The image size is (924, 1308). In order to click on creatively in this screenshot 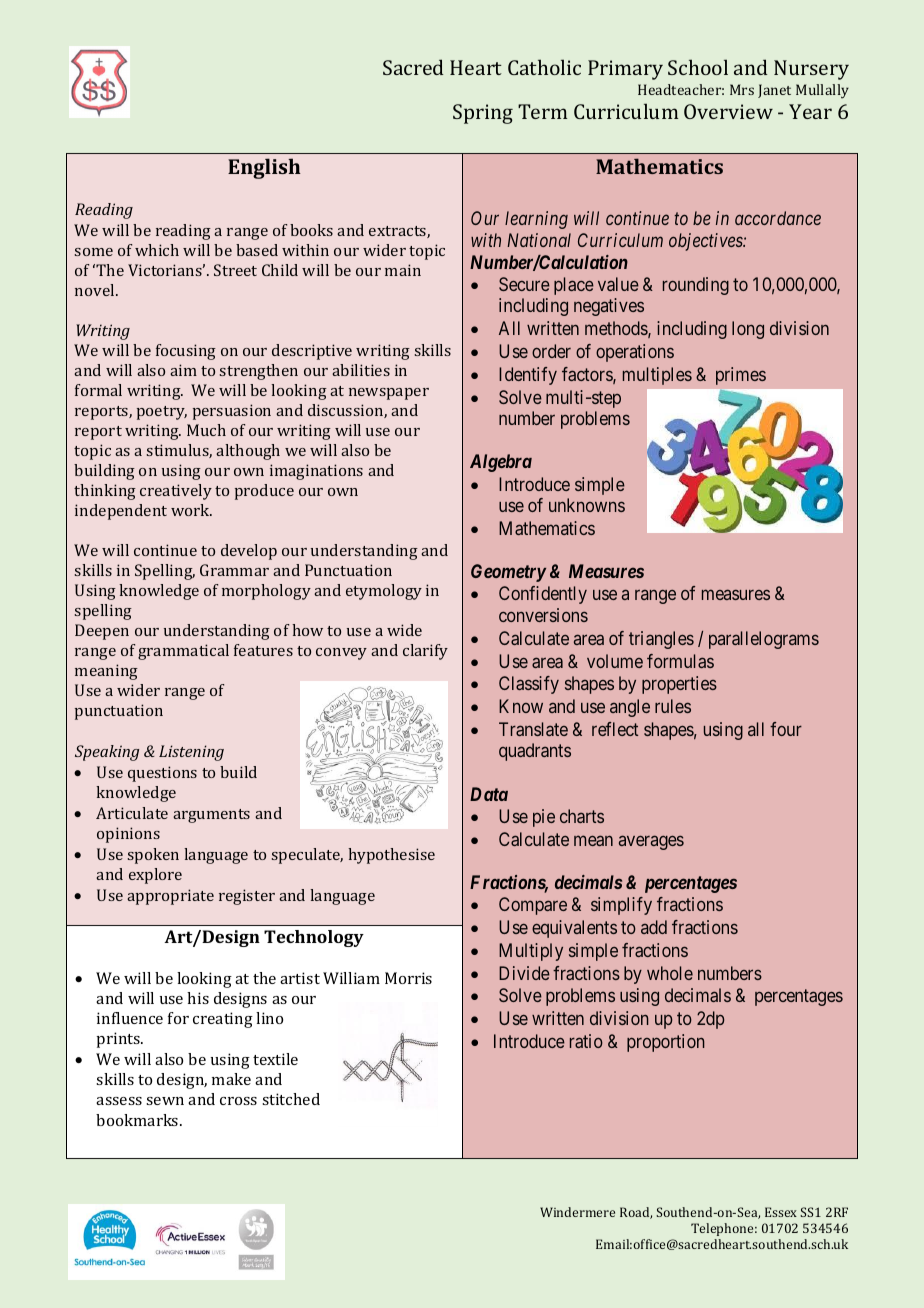, I will do `click(176, 492)`.
